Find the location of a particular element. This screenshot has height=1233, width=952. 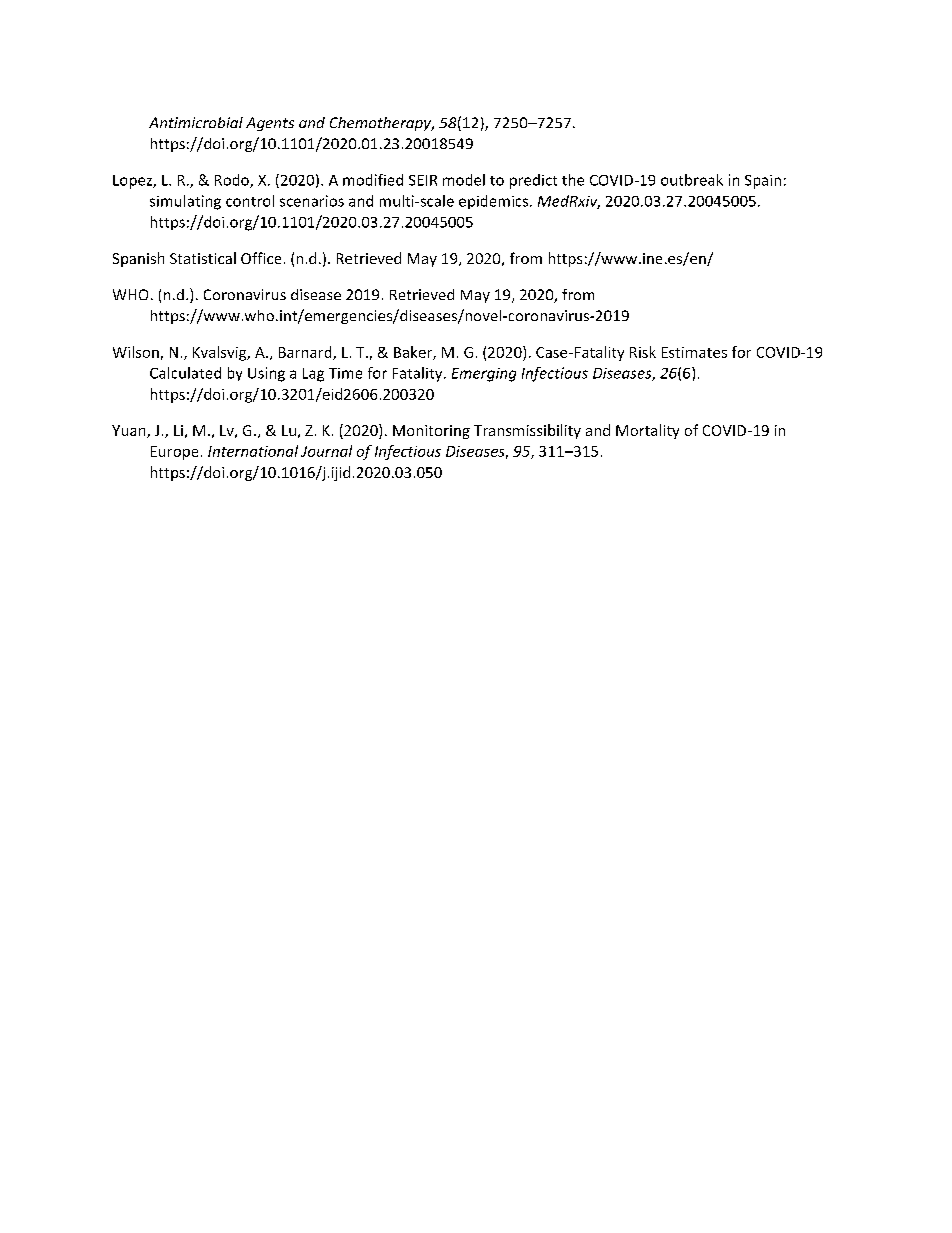

Antimicrobial is located at coordinates (196, 122).
